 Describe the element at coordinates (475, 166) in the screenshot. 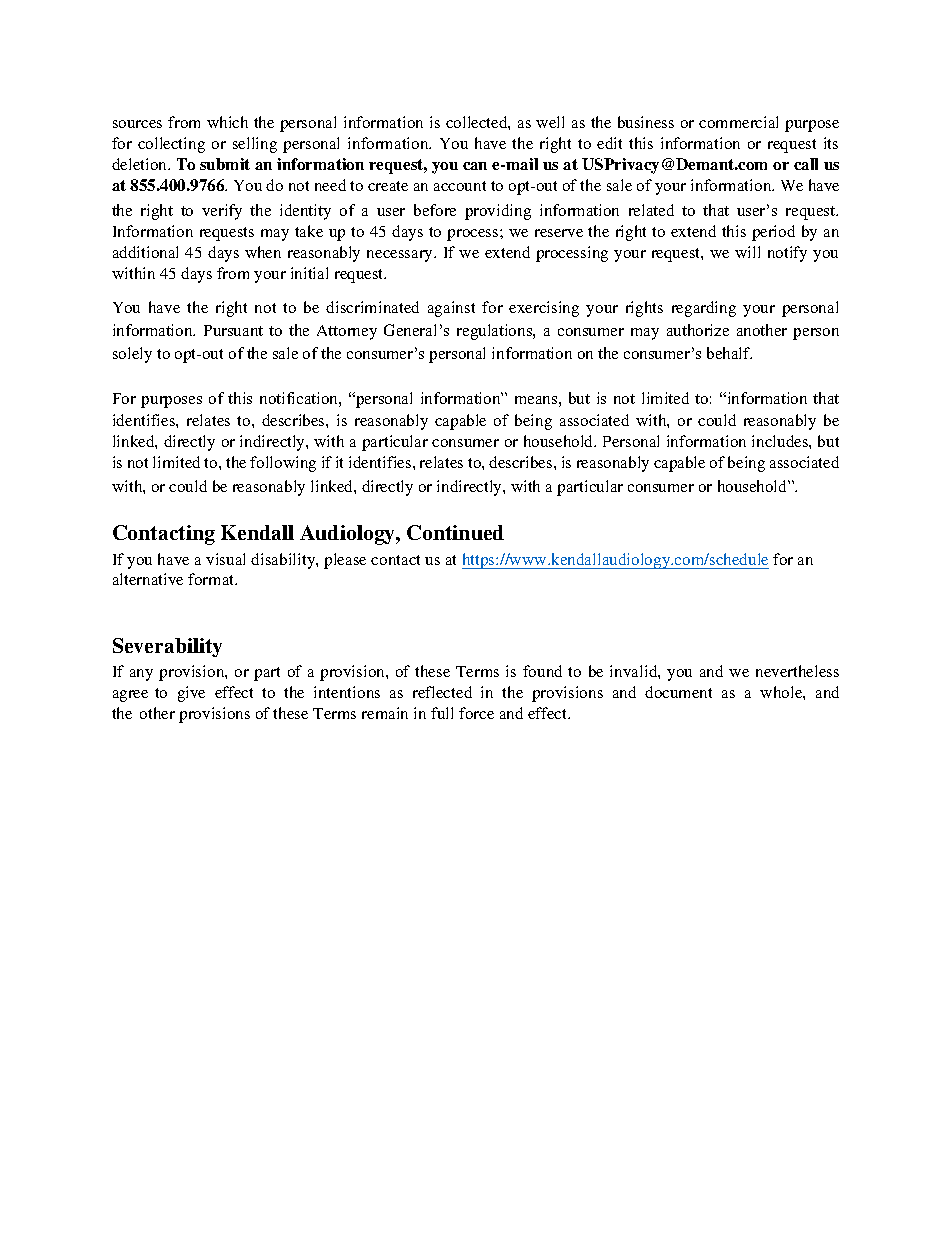

I see `can` at that location.
